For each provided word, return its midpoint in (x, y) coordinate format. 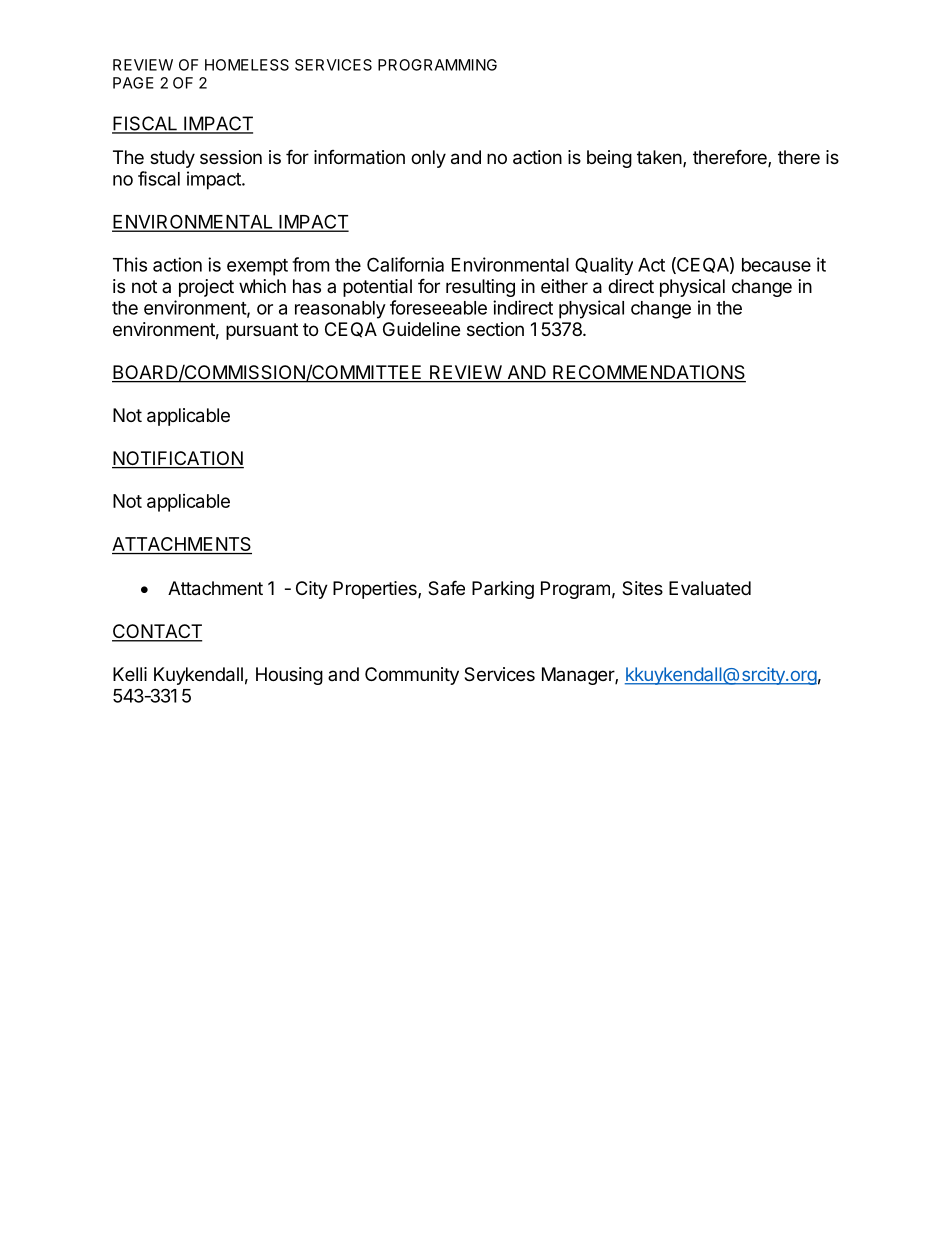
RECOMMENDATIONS (648, 373)
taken (659, 157)
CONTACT (157, 632)
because (776, 265)
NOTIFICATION (178, 459)
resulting (480, 288)
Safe (446, 588)
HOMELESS (247, 65)
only (428, 159)
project (206, 288)
